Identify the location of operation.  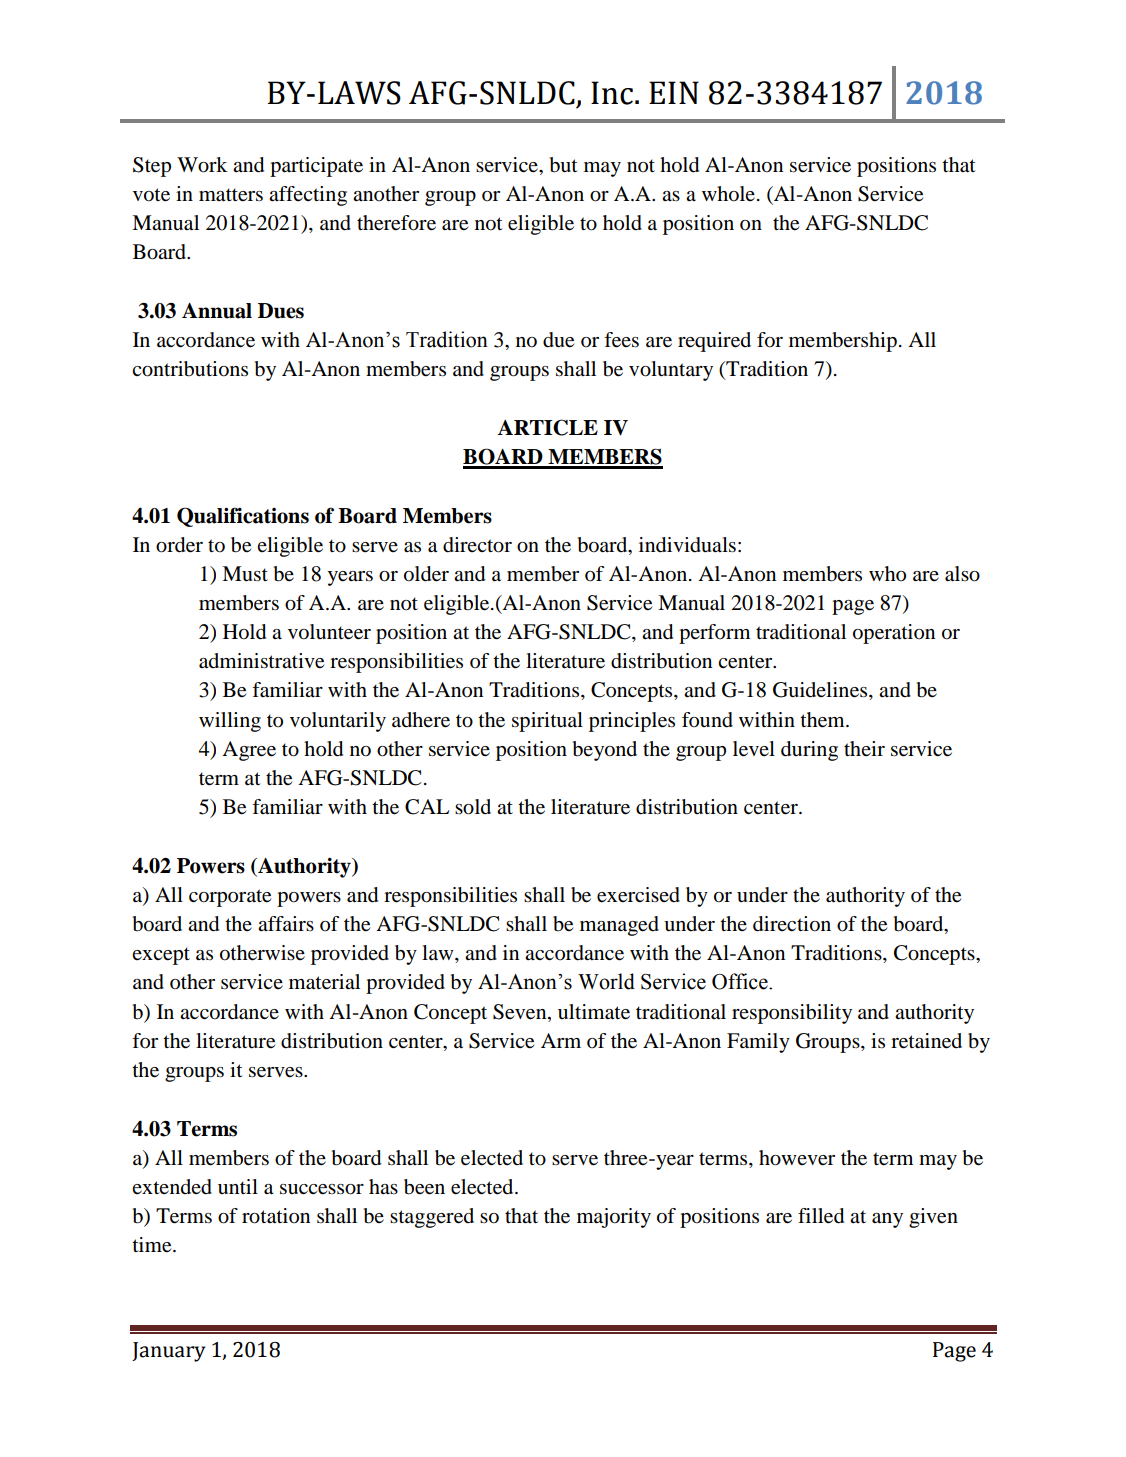
(894, 634).
